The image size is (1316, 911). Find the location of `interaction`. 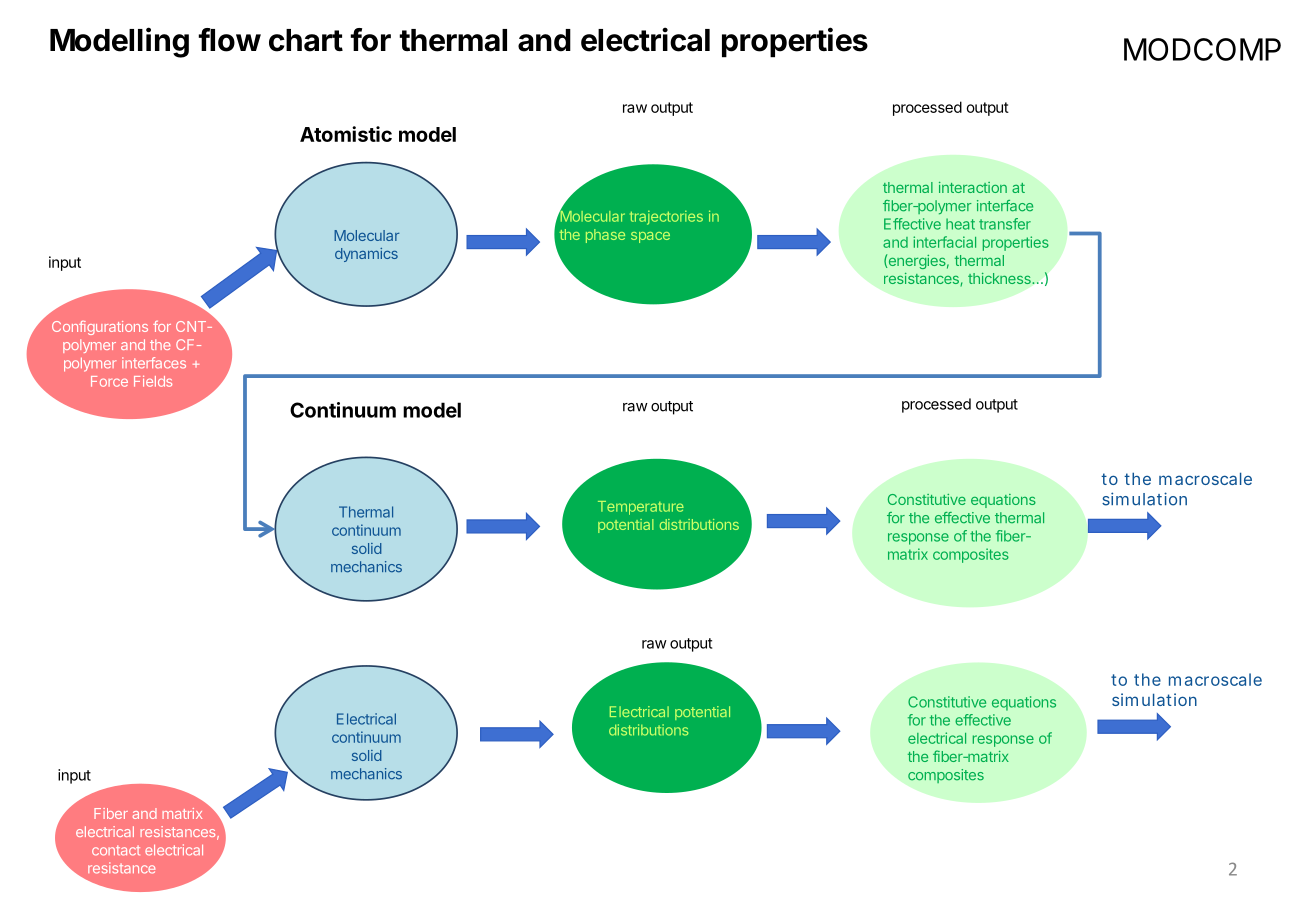

interaction is located at coordinates (973, 187).
